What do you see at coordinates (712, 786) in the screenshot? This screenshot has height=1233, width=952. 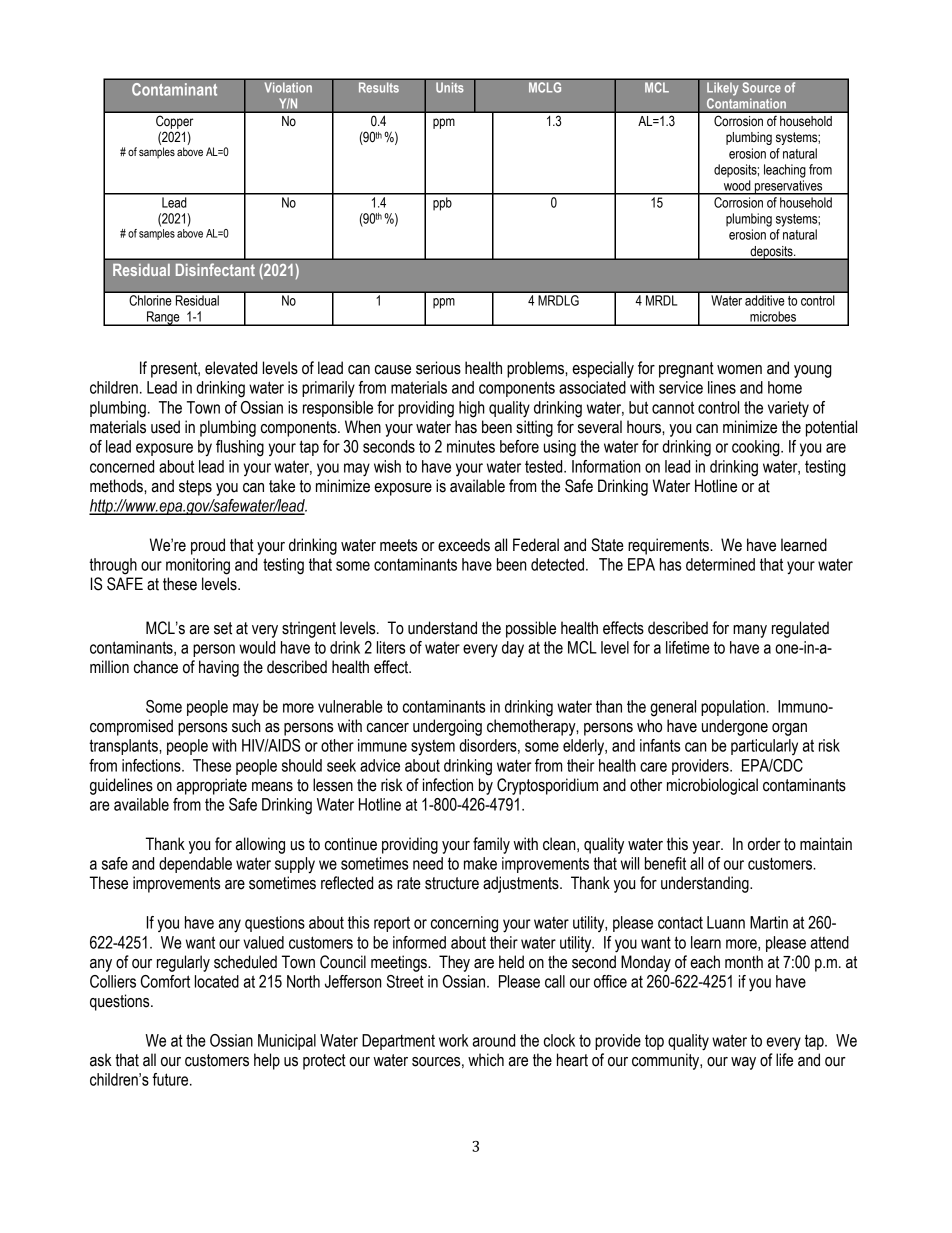 I see `microbiological` at bounding box center [712, 786].
